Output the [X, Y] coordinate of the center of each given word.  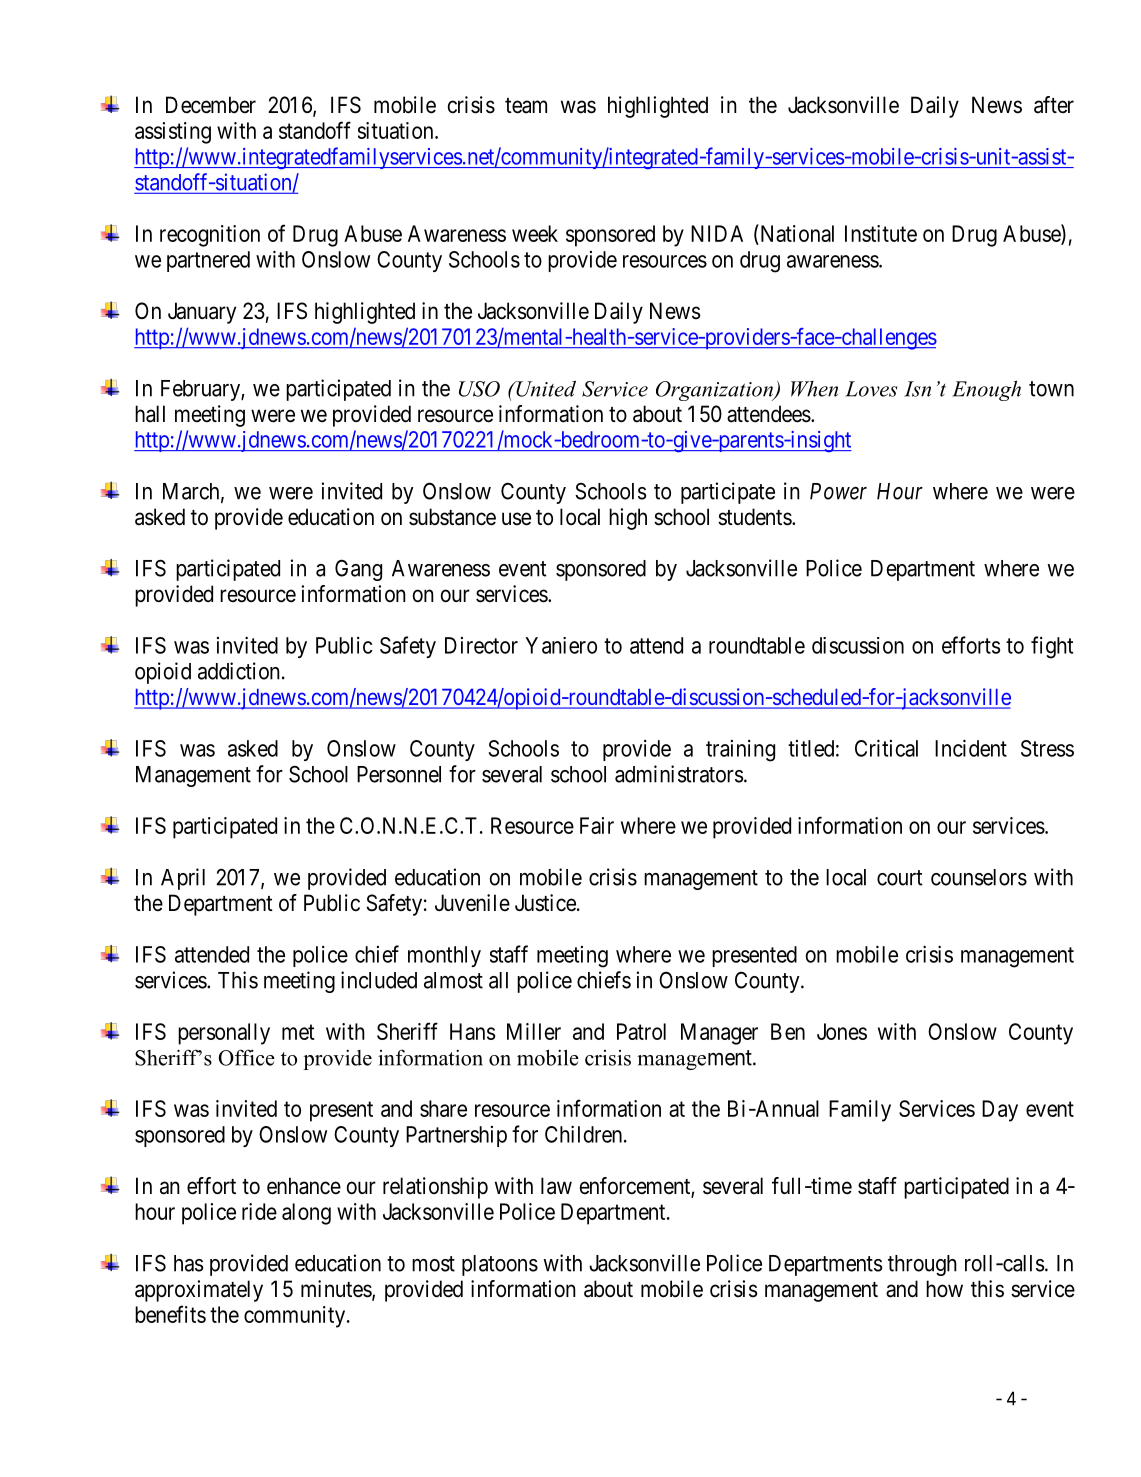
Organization [716, 391]
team [526, 106]
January [202, 313]
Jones [842, 1031]
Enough [986, 391]
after [1054, 105]
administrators [679, 774]
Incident [971, 748]
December [211, 105]
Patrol [641, 1031]
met [298, 1032]
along [306, 1214]
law [556, 1186]
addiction [239, 671]
